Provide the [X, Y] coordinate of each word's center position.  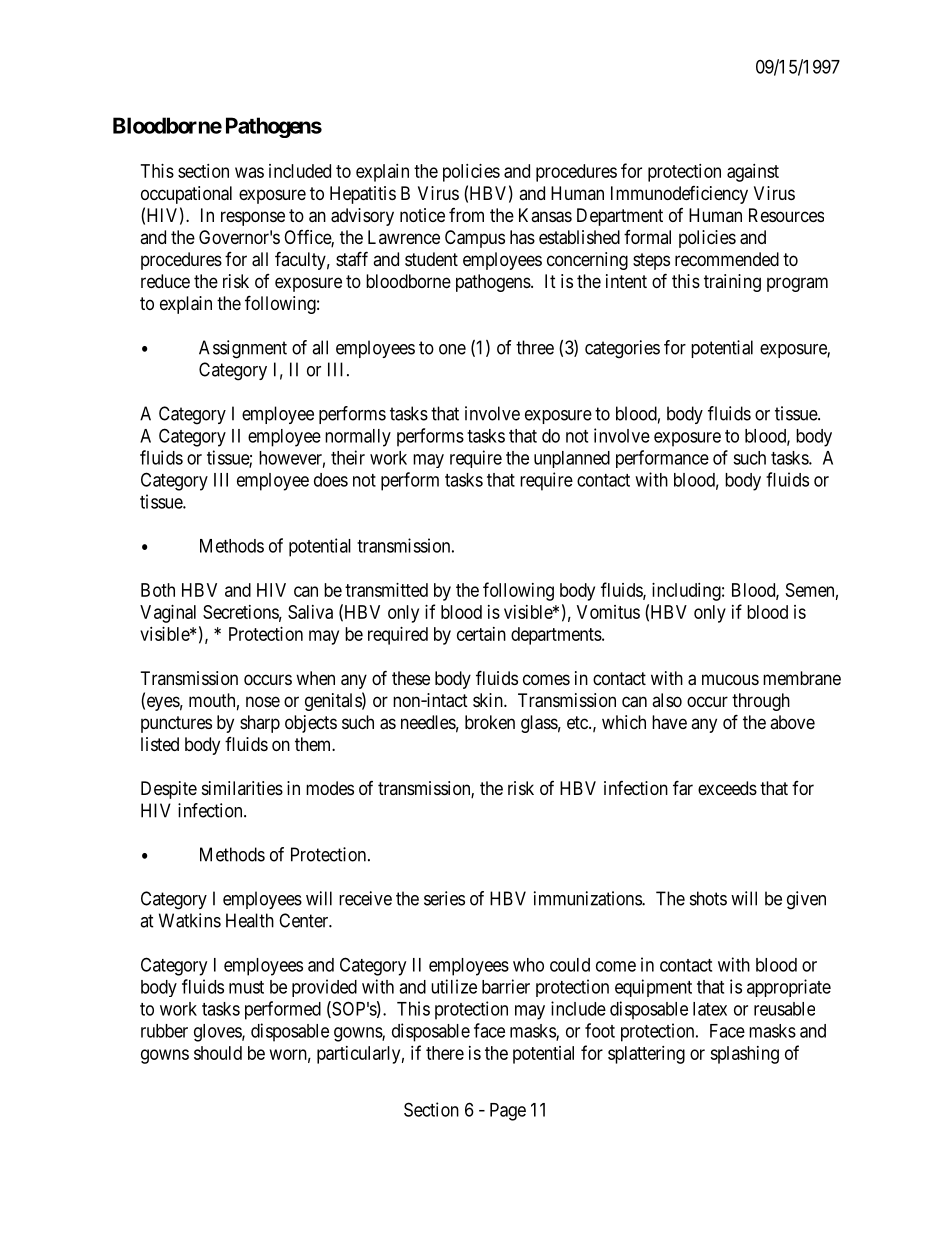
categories [622, 349]
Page [508, 1112]
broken [490, 722]
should [218, 1053]
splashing [744, 1055]
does [331, 480]
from [466, 215]
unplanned [572, 459]
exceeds [727, 788]
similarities [242, 788]
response [253, 218]
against [753, 173]
